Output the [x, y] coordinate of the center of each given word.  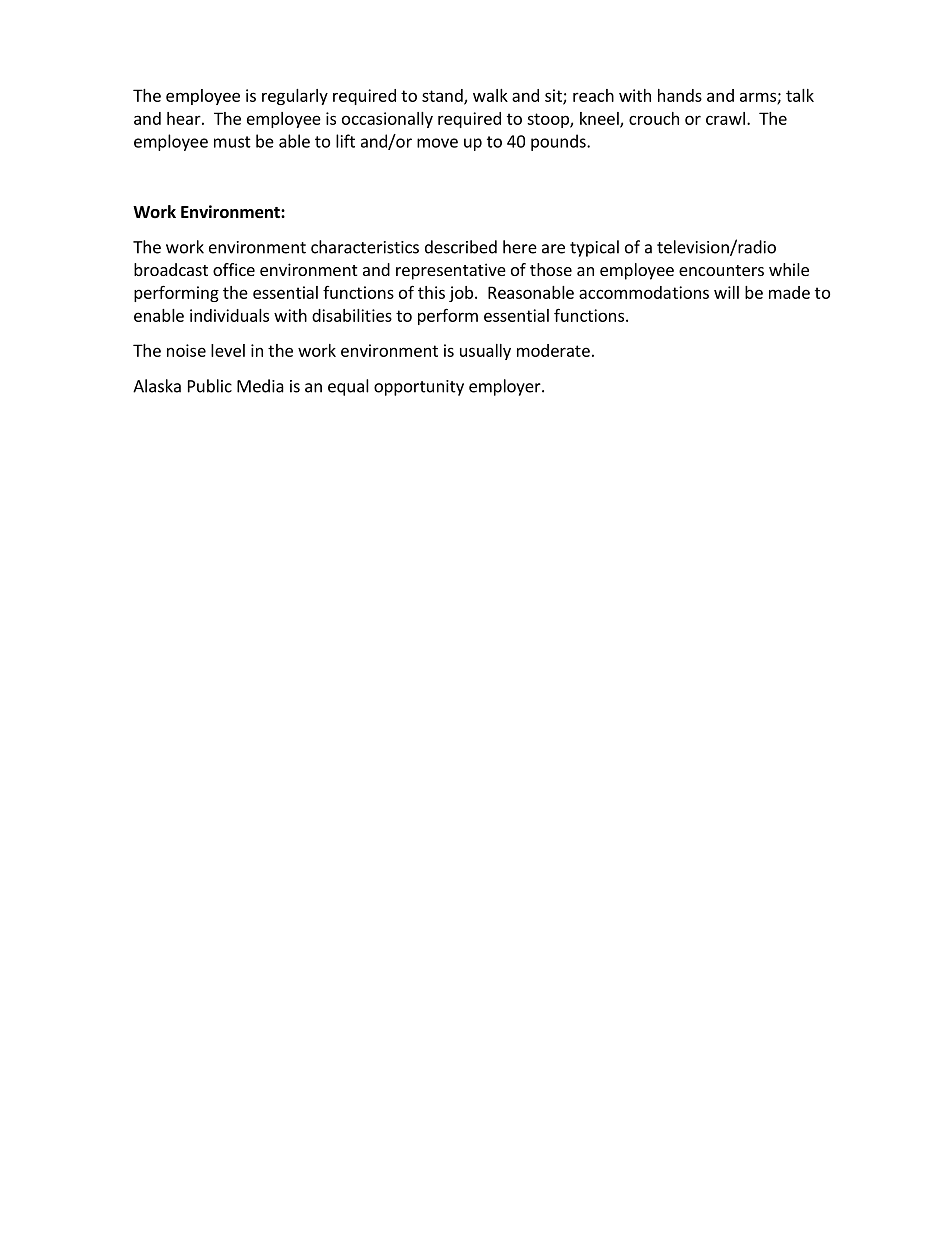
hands [680, 95]
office [234, 269]
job [461, 294]
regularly [295, 97]
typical [594, 248]
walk [490, 95]
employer [506, 387]
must [232, 142]
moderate [553, 350]
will [726, 292]
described [461, 247]
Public [210, 386]
